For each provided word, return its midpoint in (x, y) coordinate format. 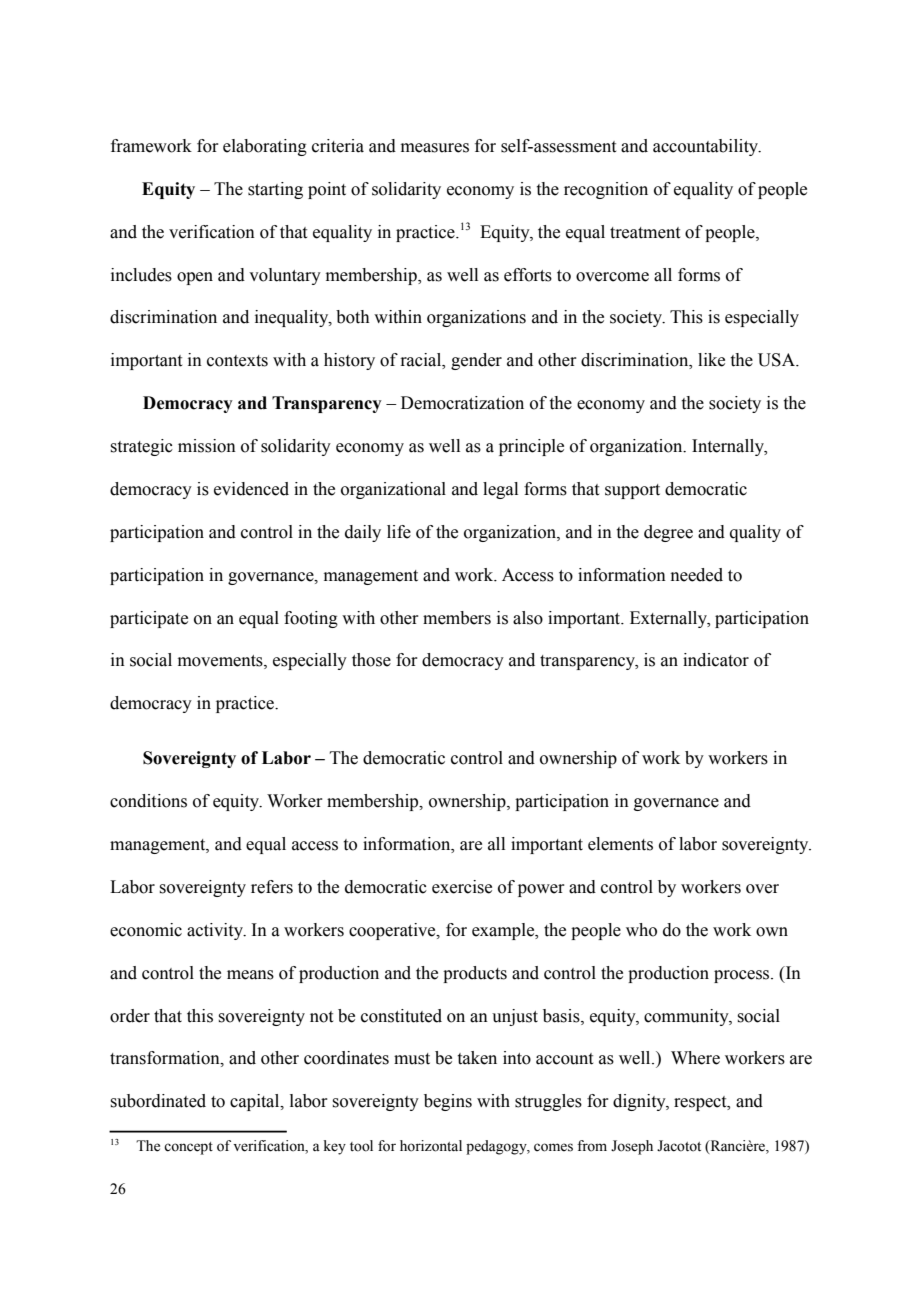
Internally (729, 447)
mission (207, 446)
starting (275, 190)
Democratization (462, 403)
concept (188, 1148)
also (528, 618)
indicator (716, 660)
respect (701, 1103)
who (641, 930)
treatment (645, 233)
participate (149, 619)
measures (435, 148)
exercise (462, 887)
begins (448, 1102)
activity (216, 931)
